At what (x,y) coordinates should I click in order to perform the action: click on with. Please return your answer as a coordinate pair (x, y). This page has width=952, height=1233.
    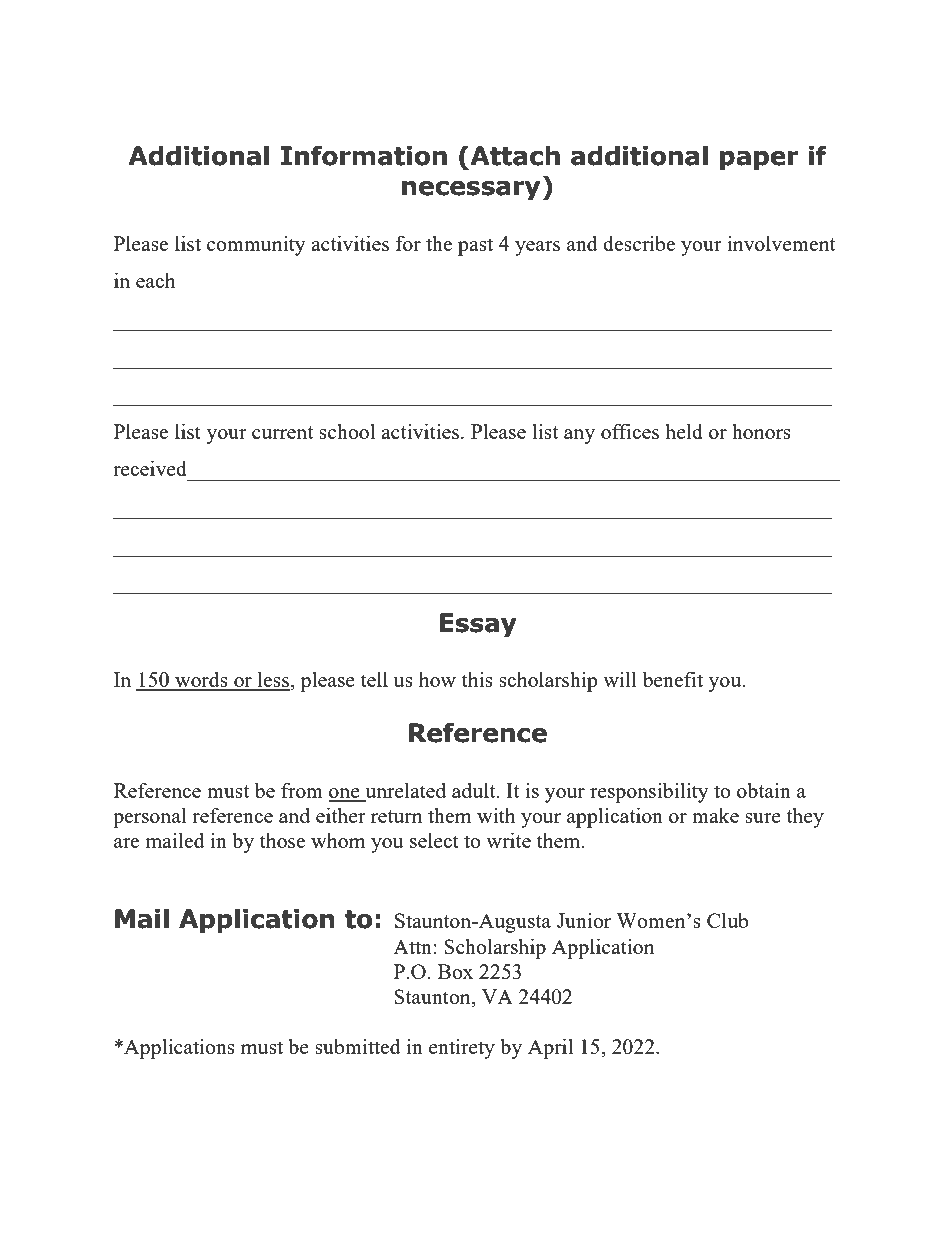
    Looking at the image, I should click on (496, 815).
